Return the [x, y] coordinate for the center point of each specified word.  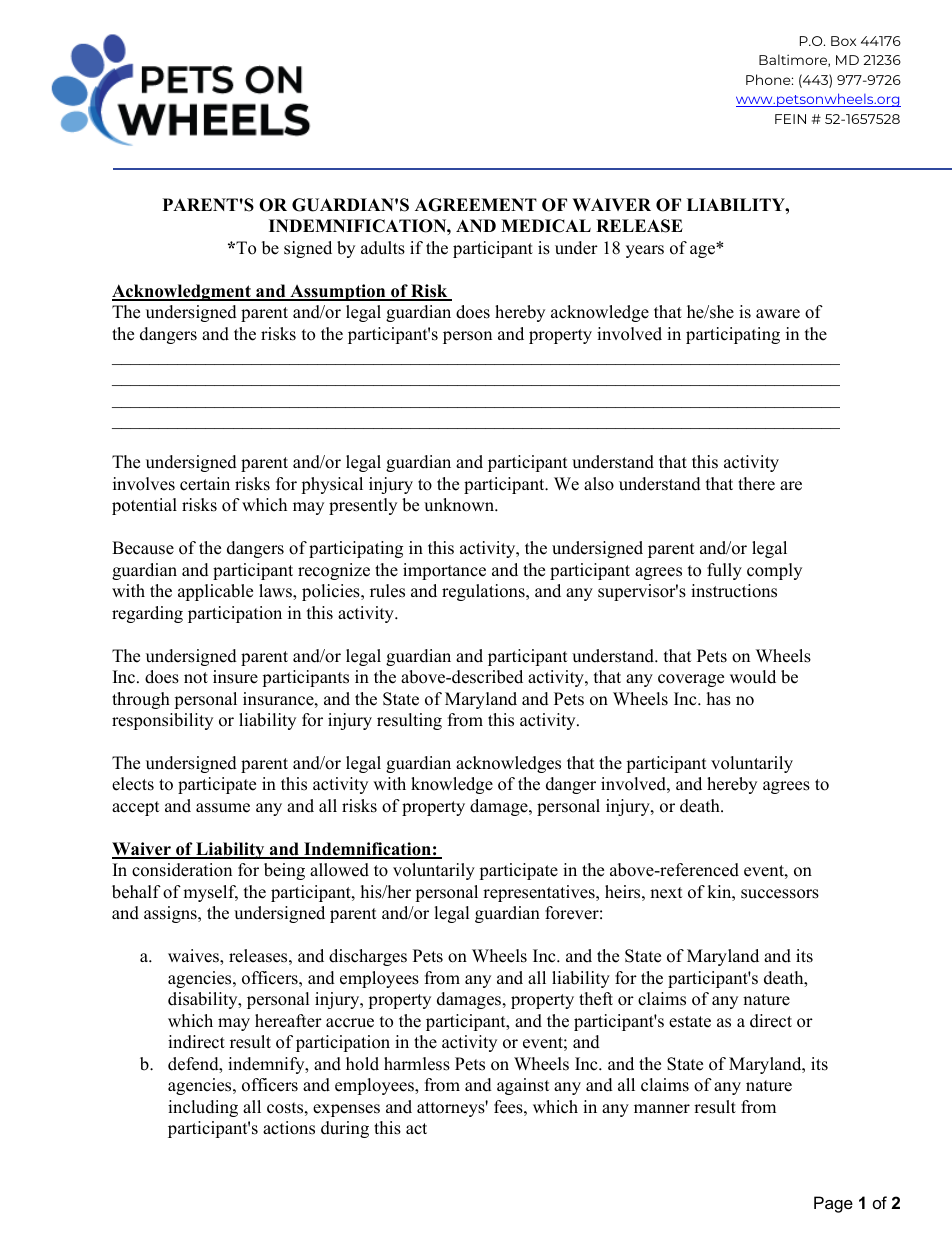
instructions [734, 591]
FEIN [790, 119]
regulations [484, 592]
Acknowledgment [182, 292]
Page [833, 1204]
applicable [215, 592]
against [523, 1086]
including [203, 1108]
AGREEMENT [476, 205]
